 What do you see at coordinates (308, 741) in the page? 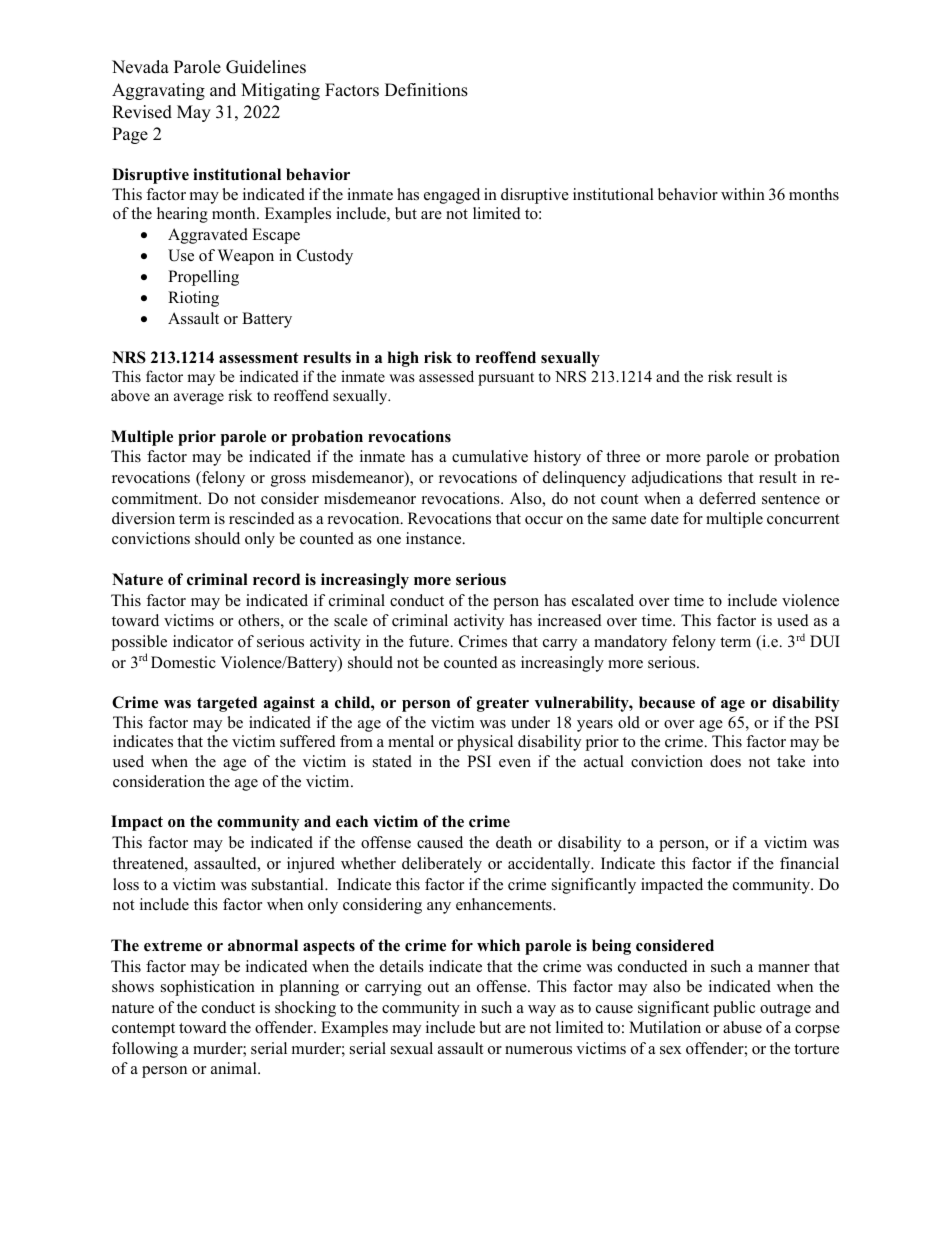
I see `suffered` at bounding box center [308, 741].
